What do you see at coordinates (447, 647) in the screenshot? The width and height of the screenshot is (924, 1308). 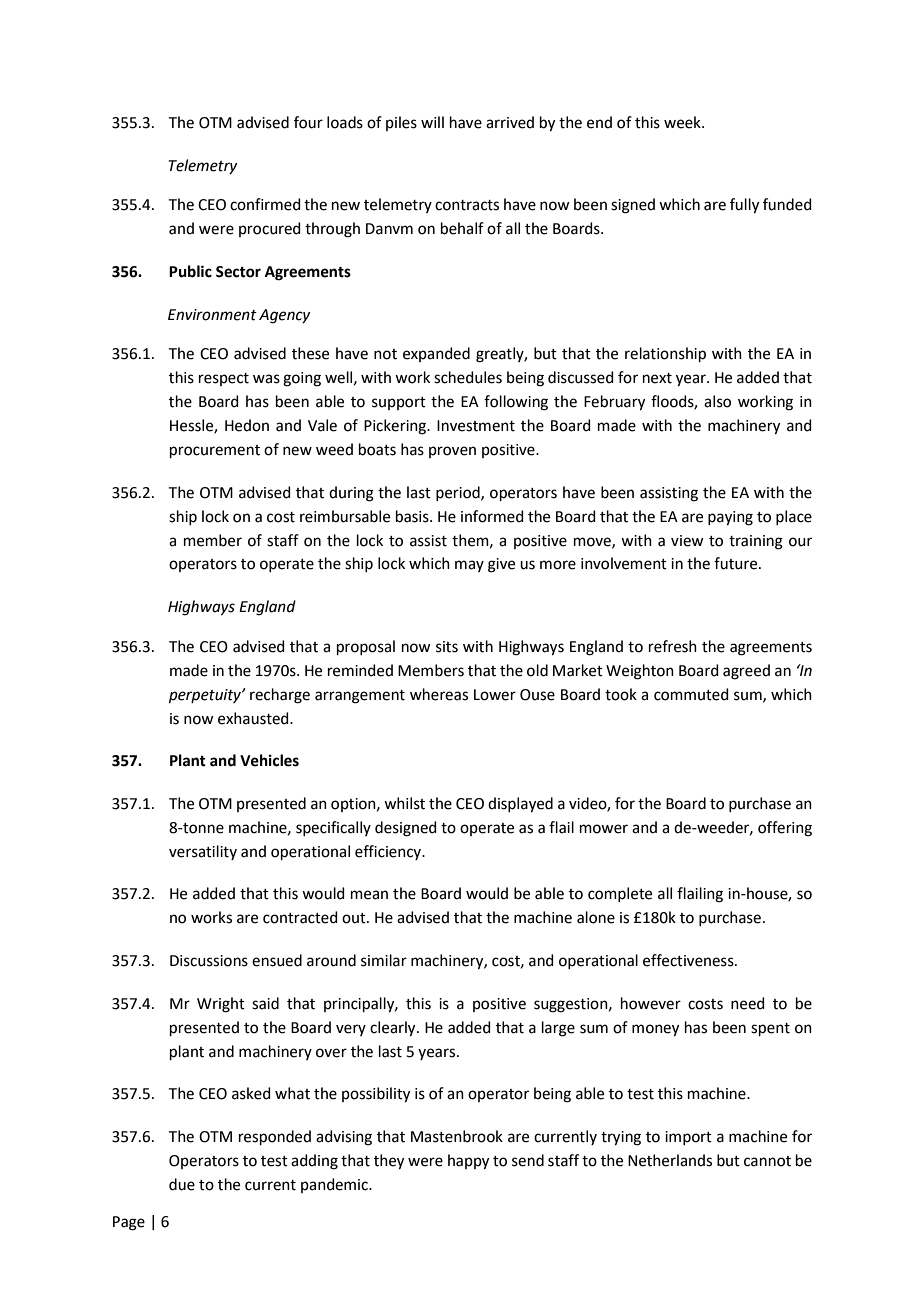 I see `sits` at bounding box center [447, 647].
